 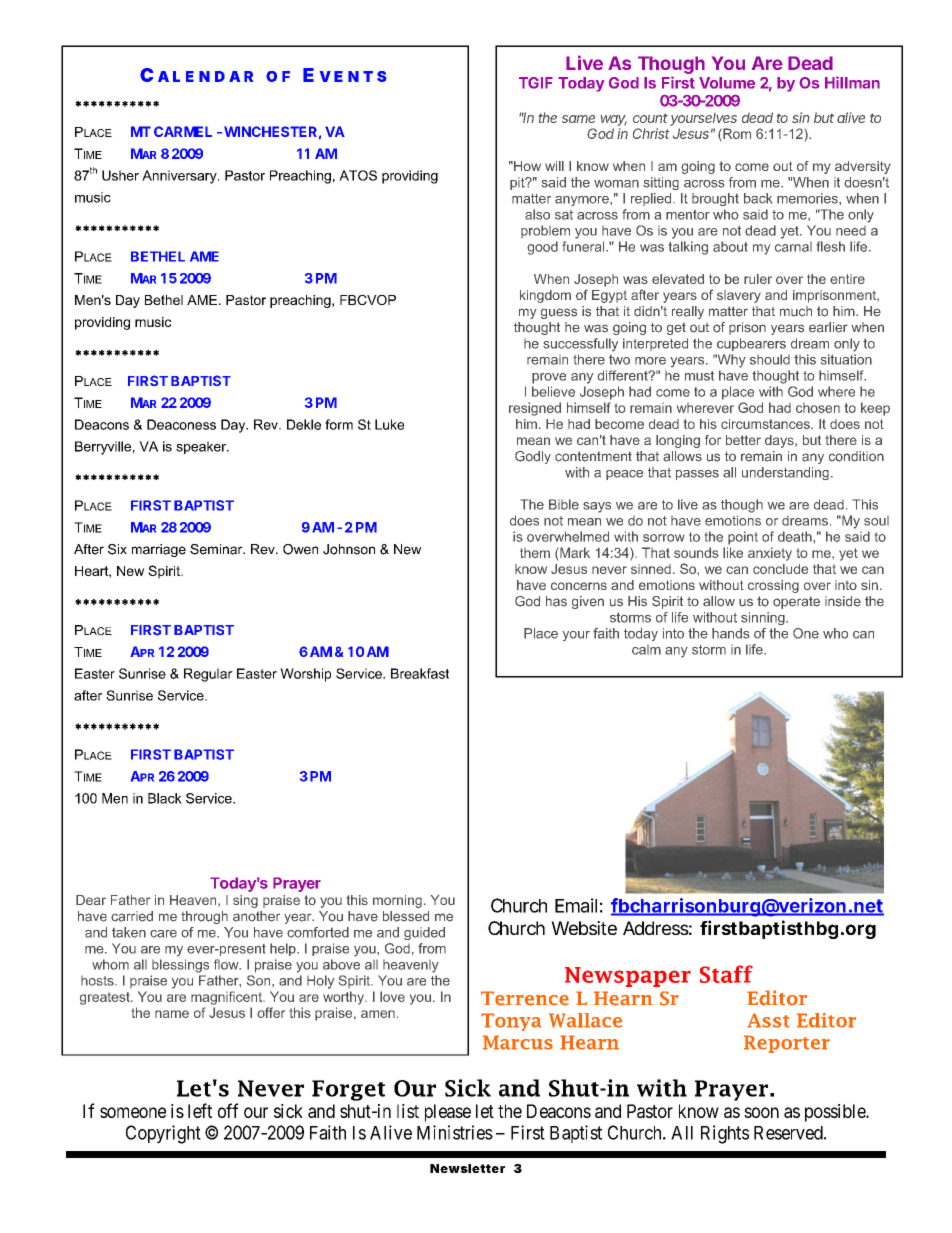 I want to click on TGIF, so click(x=536, y=83).
